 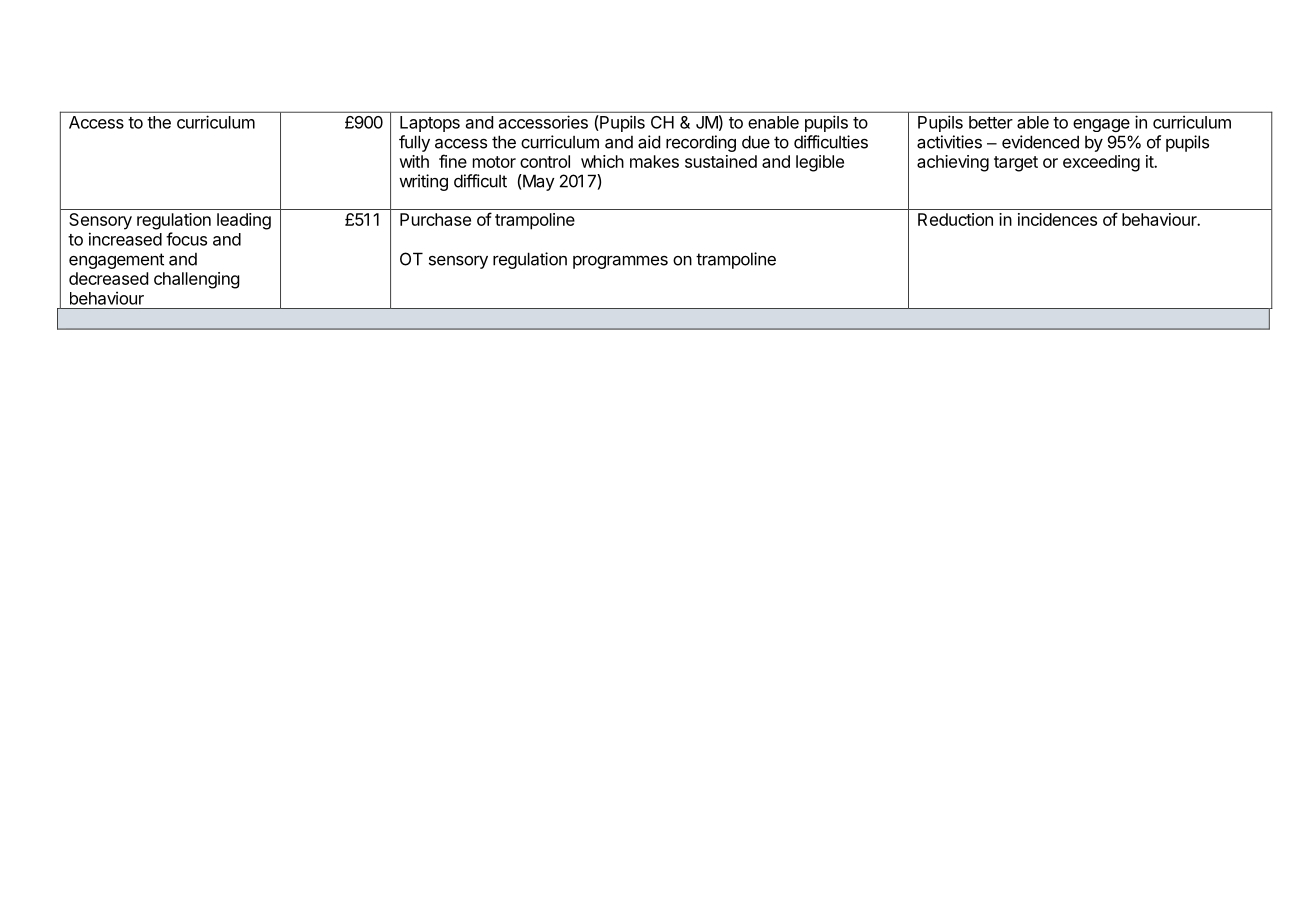 I want to click on Purchase, so click(x=435, y=219).
